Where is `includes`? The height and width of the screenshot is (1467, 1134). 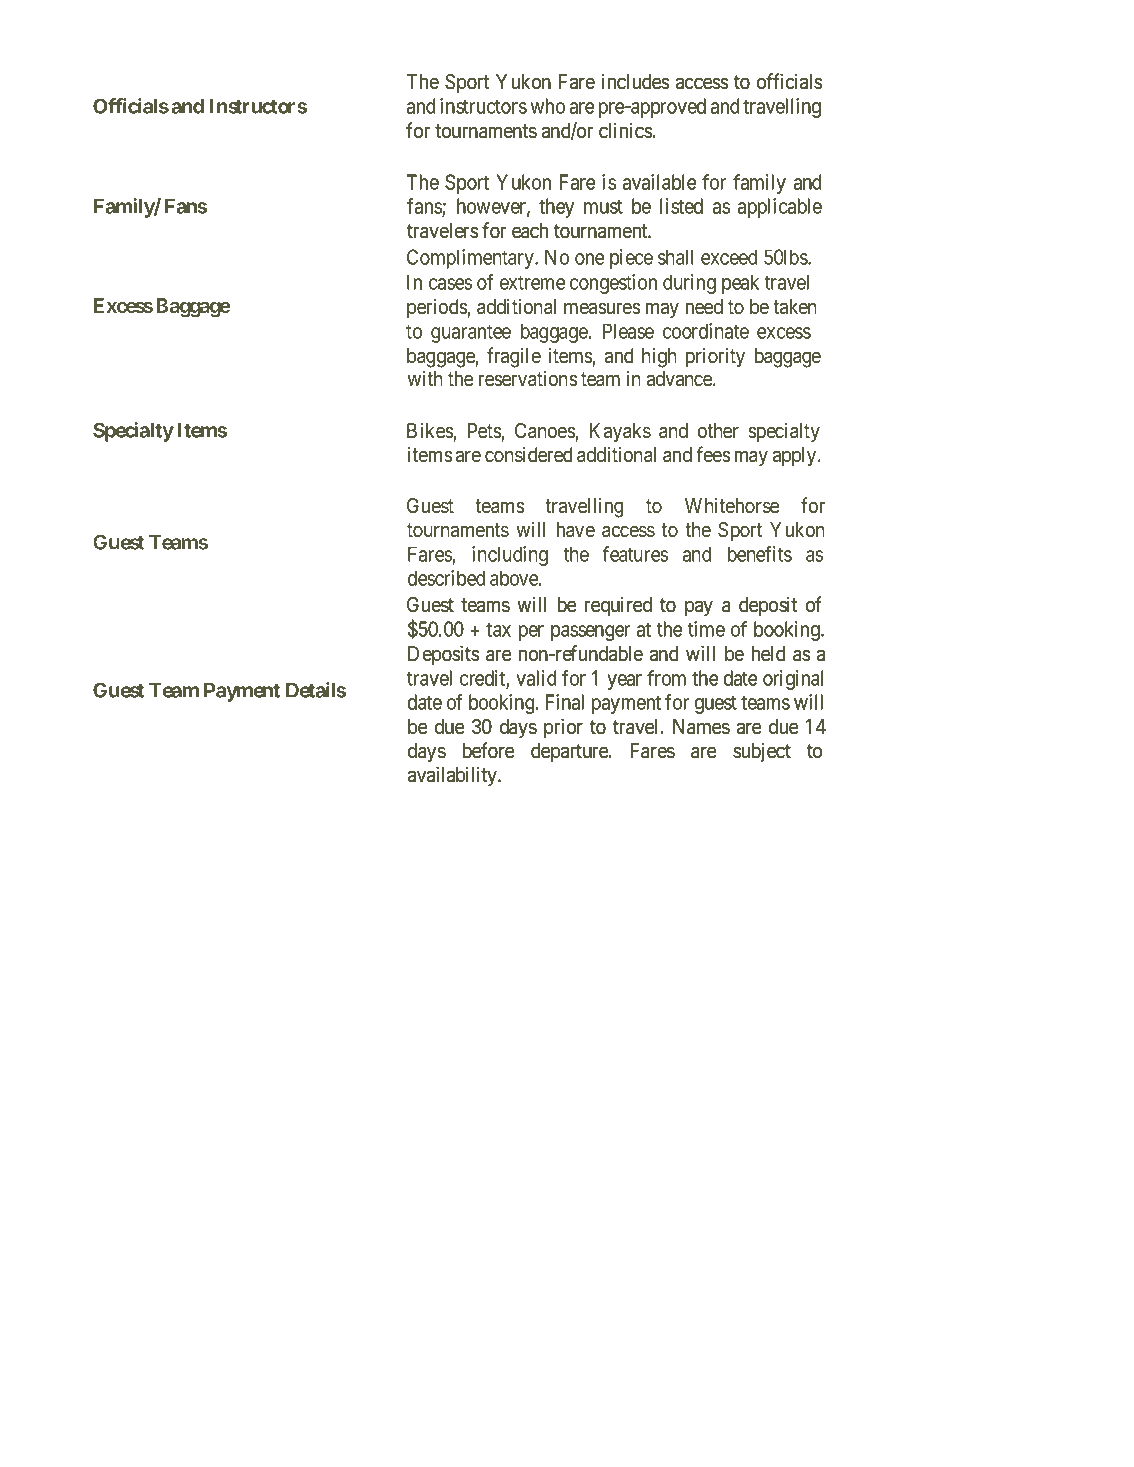 includes is located at coordinates (635, 82).
